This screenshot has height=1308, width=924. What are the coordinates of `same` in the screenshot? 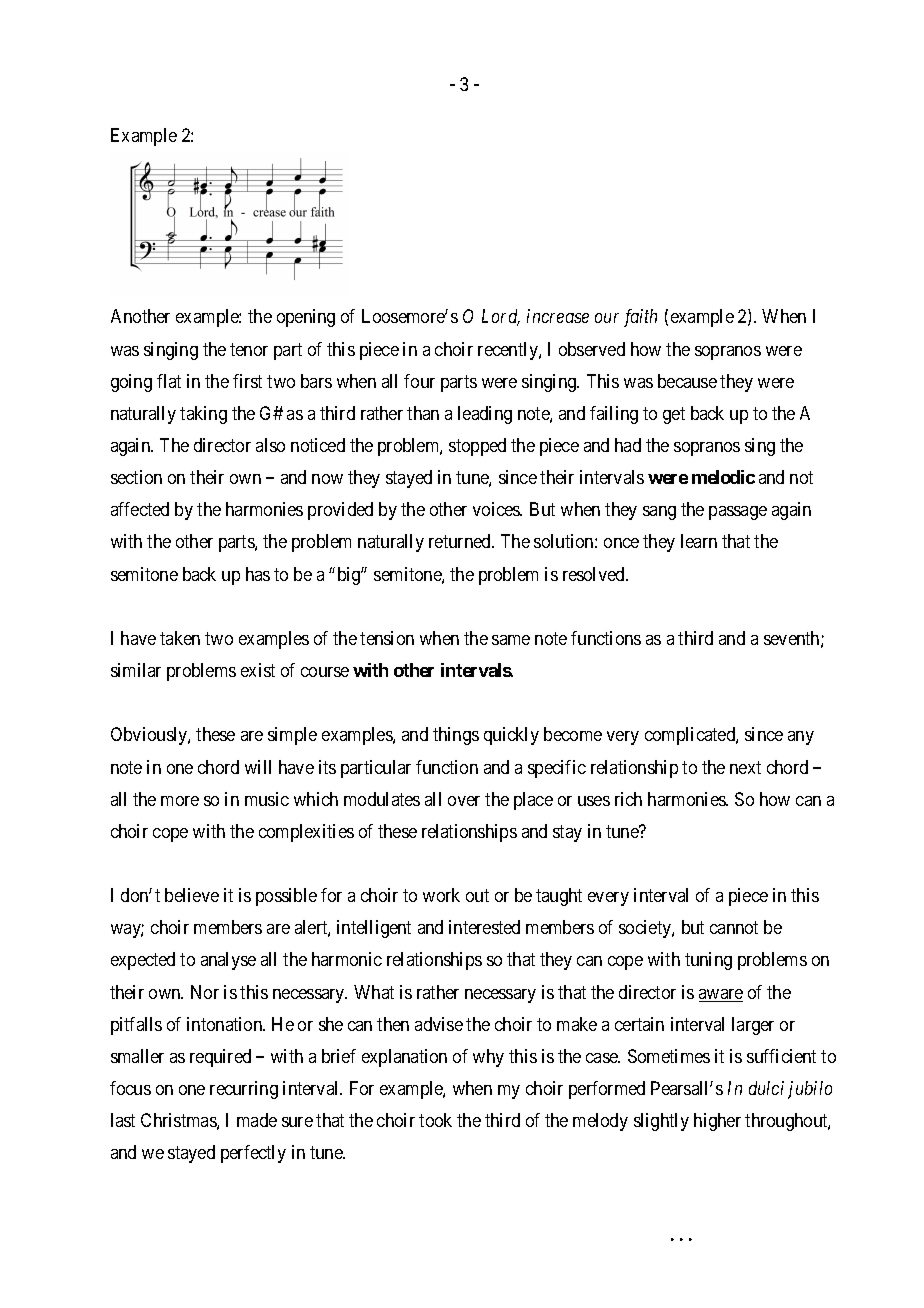 It's located at (511, 640).
